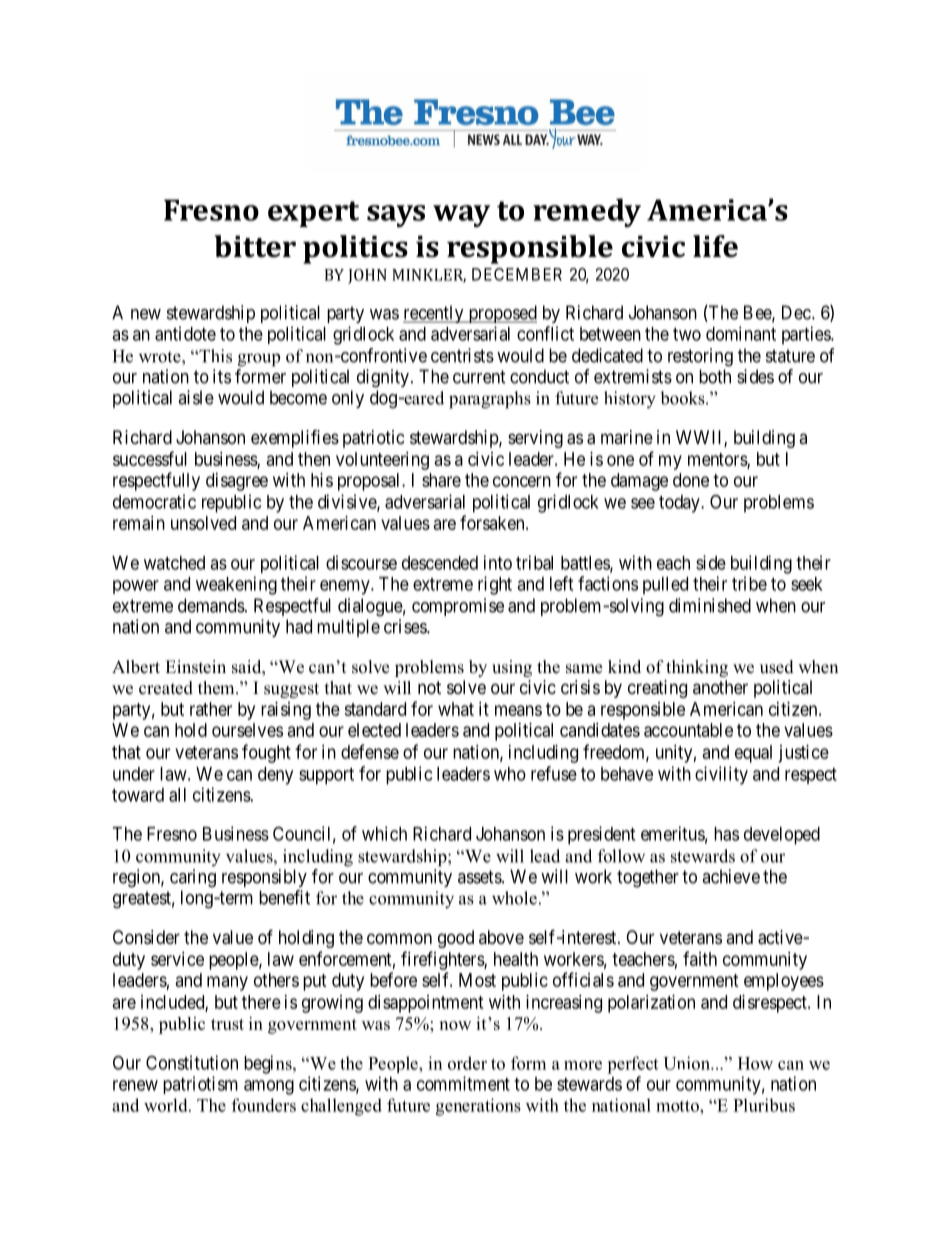  Describe the element at coordinates (749, 583) in the page. I see `tribe` at that location.
